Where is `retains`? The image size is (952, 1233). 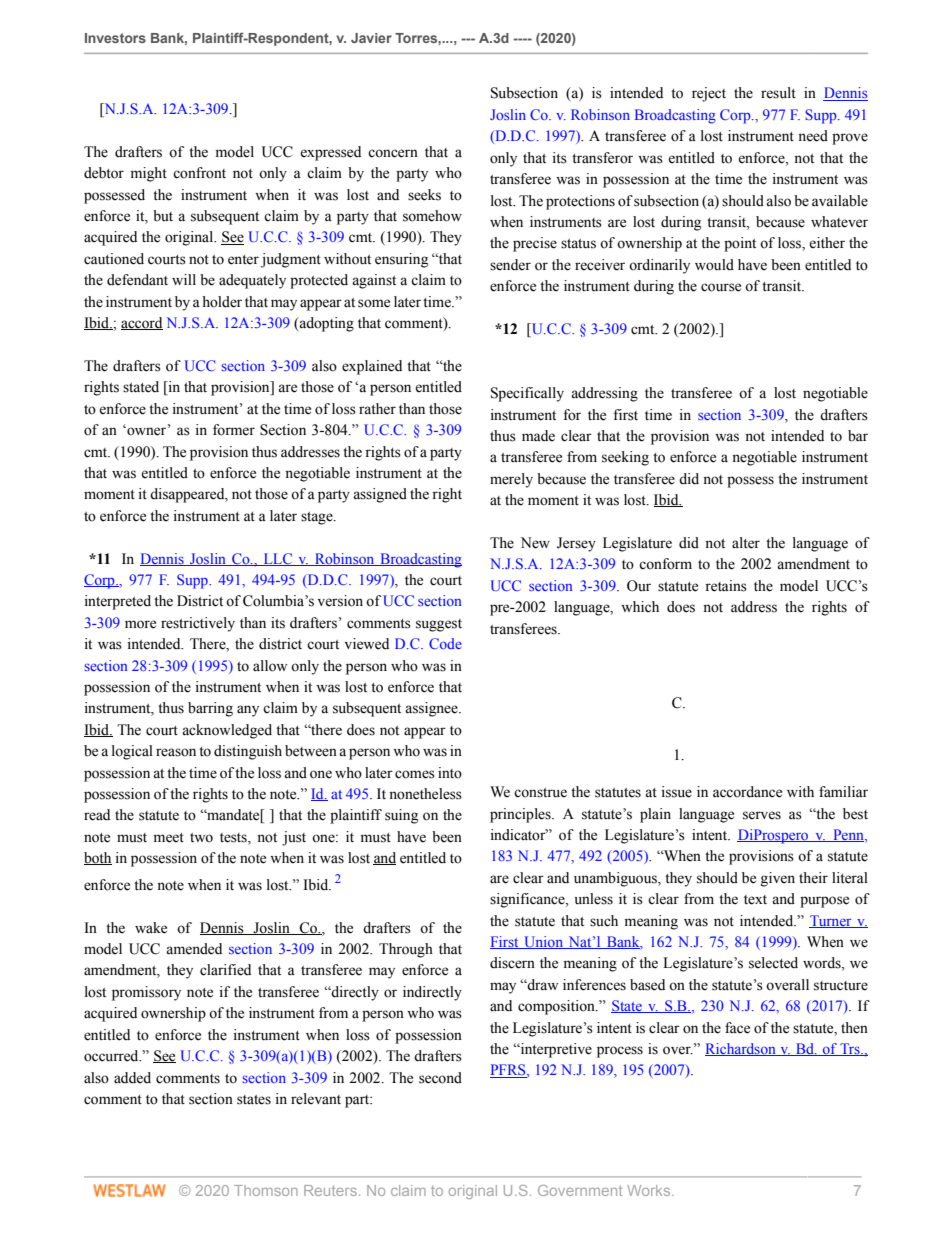 retains is located at coordinates (726, 586).
